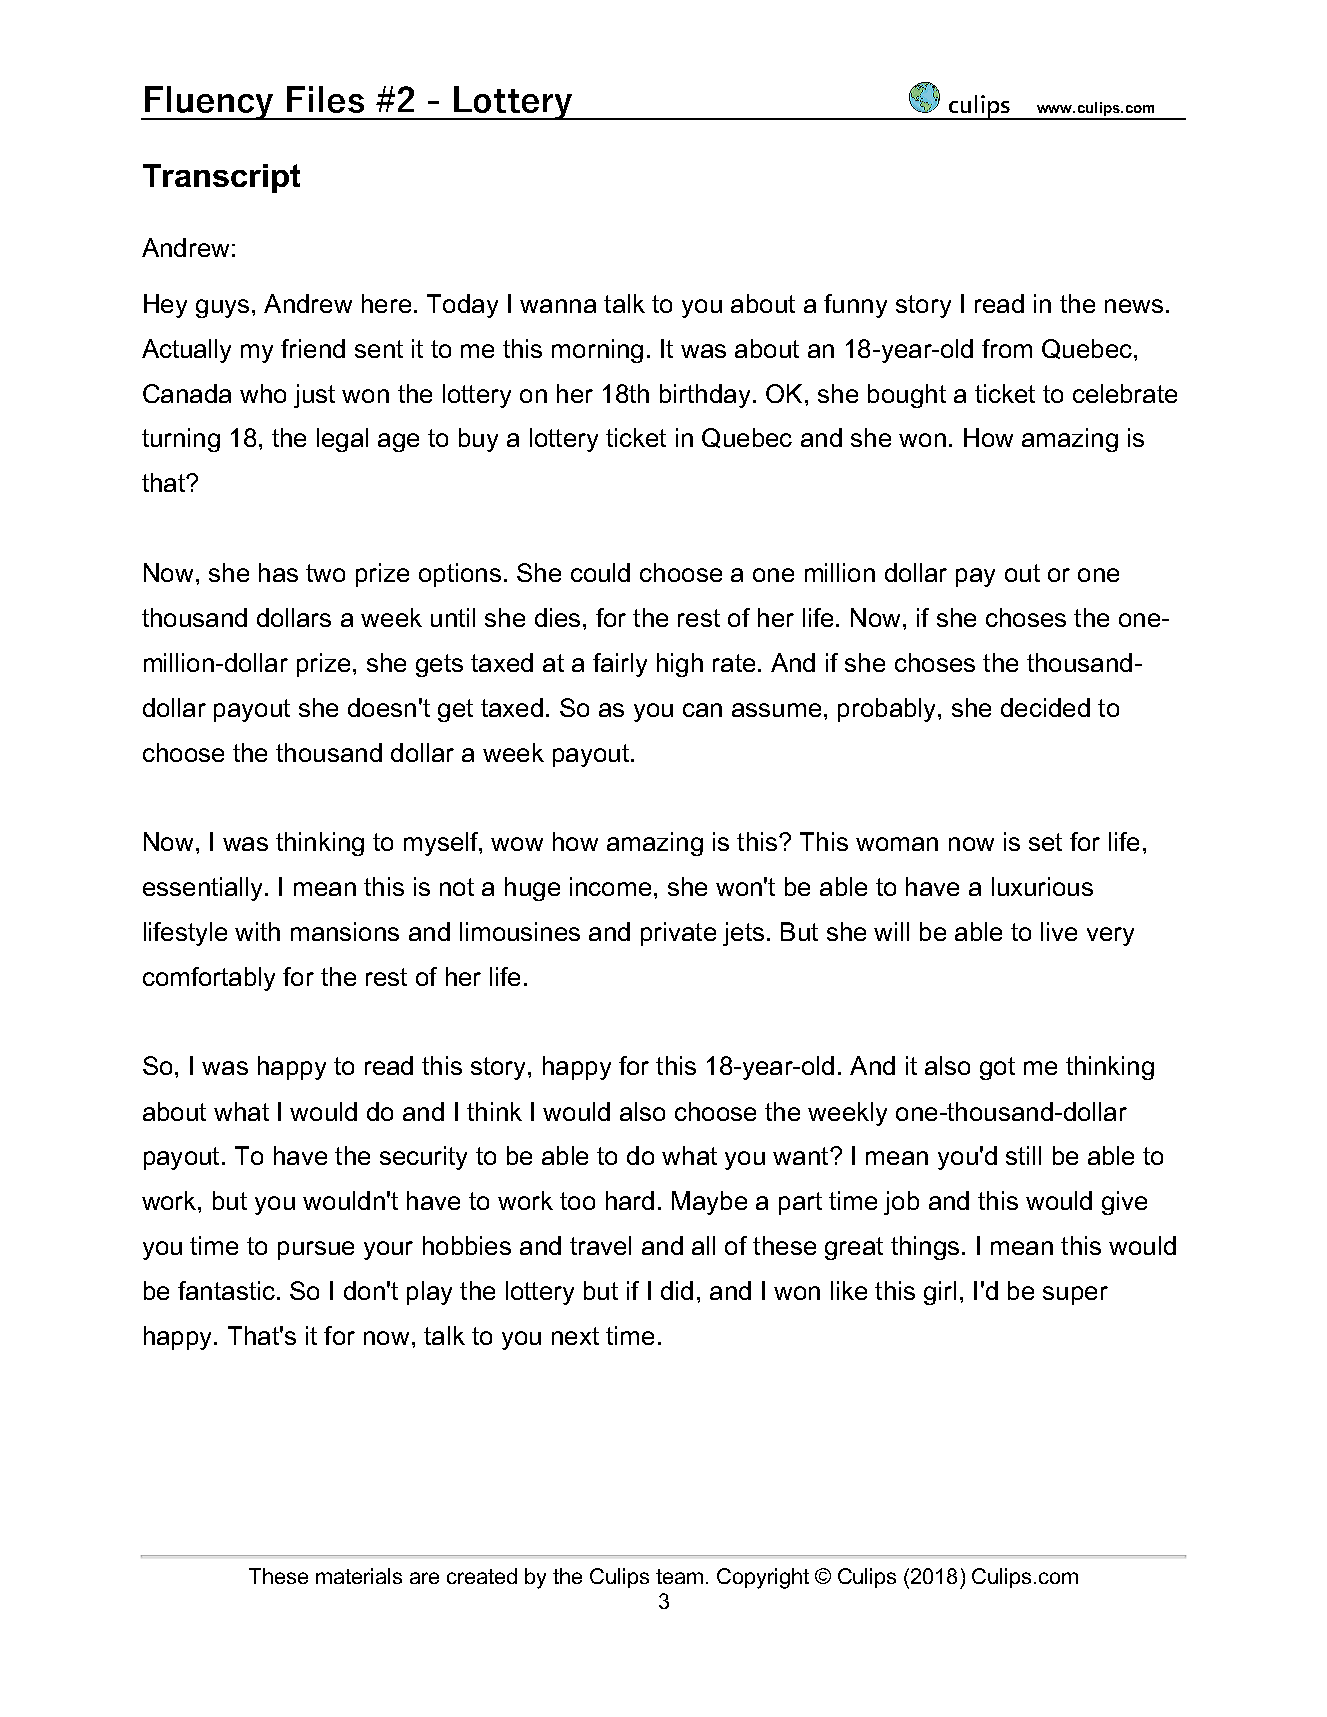 The image size is (1327, 1717). Describe the element at coordinates (209, 979) in the page. I see `comfortably` at that location.
